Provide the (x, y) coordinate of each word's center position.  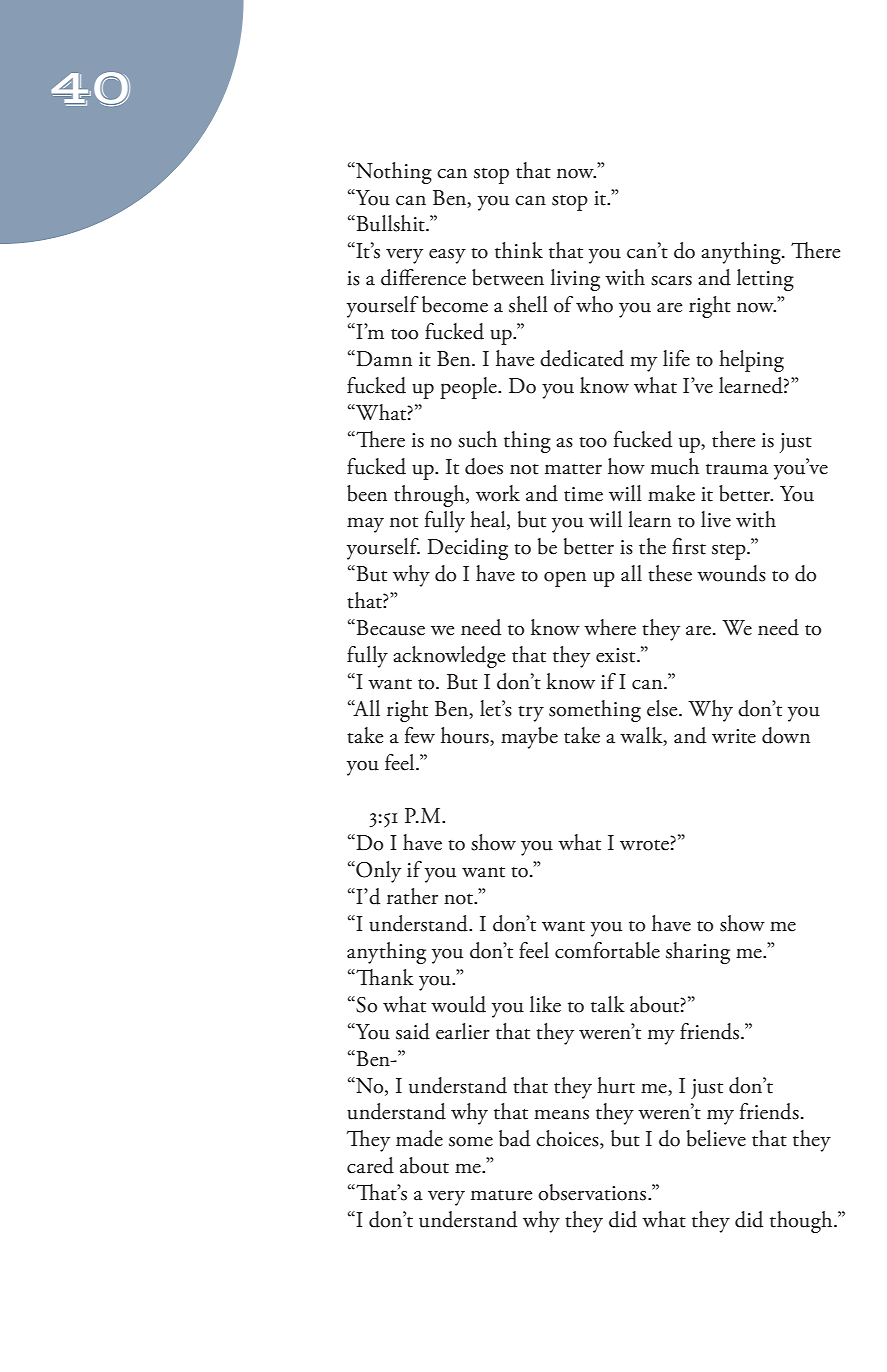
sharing (698, 953)
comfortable (607, 950)
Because (389, 627)
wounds (731, 573)
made (419, 1138)
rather (412, 896)
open (565, 579)
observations (593, 1192)
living (575, 280)
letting (765, 280)
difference (423, 277)
